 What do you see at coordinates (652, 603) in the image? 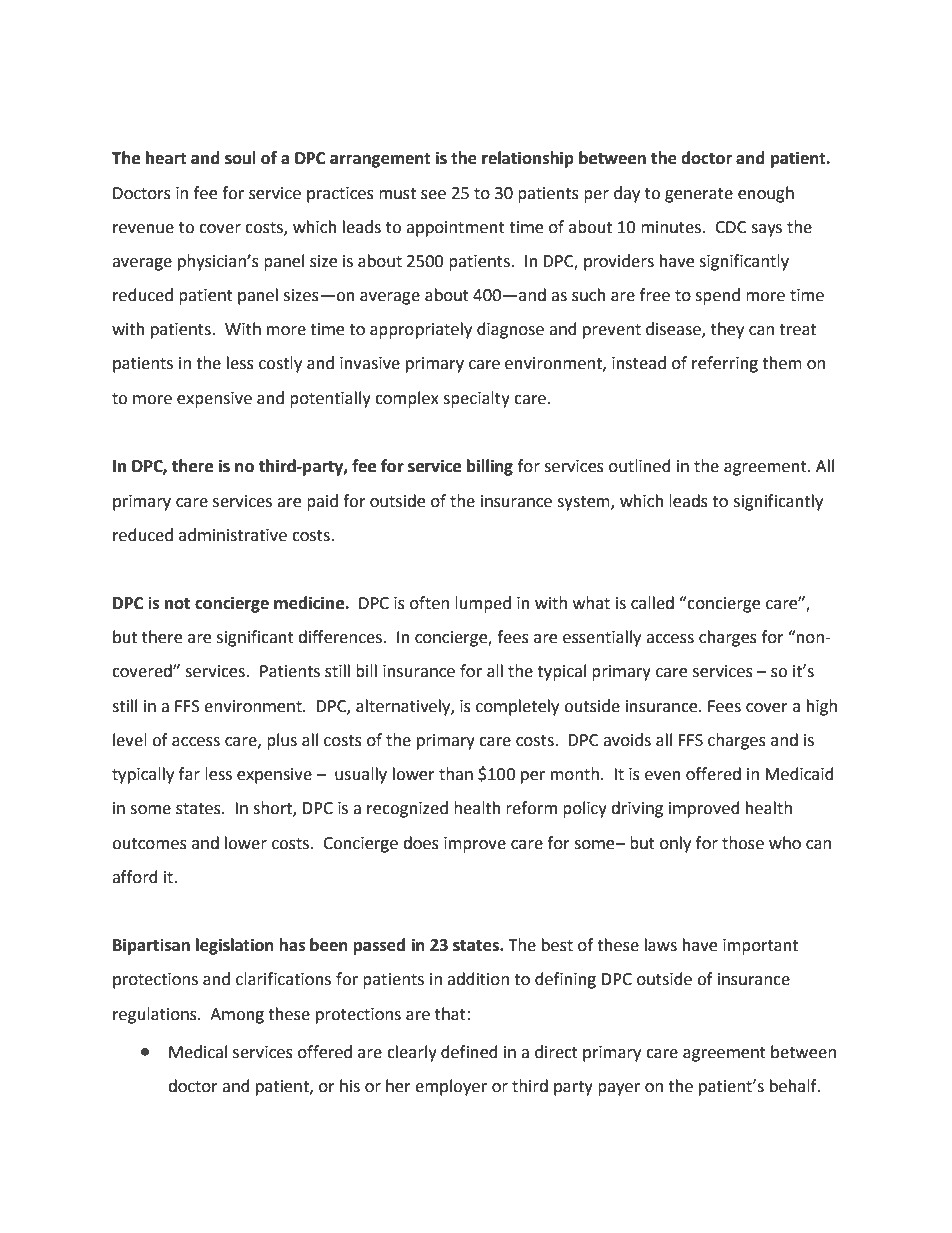
I see `called` at bounding box center [652, 603].
